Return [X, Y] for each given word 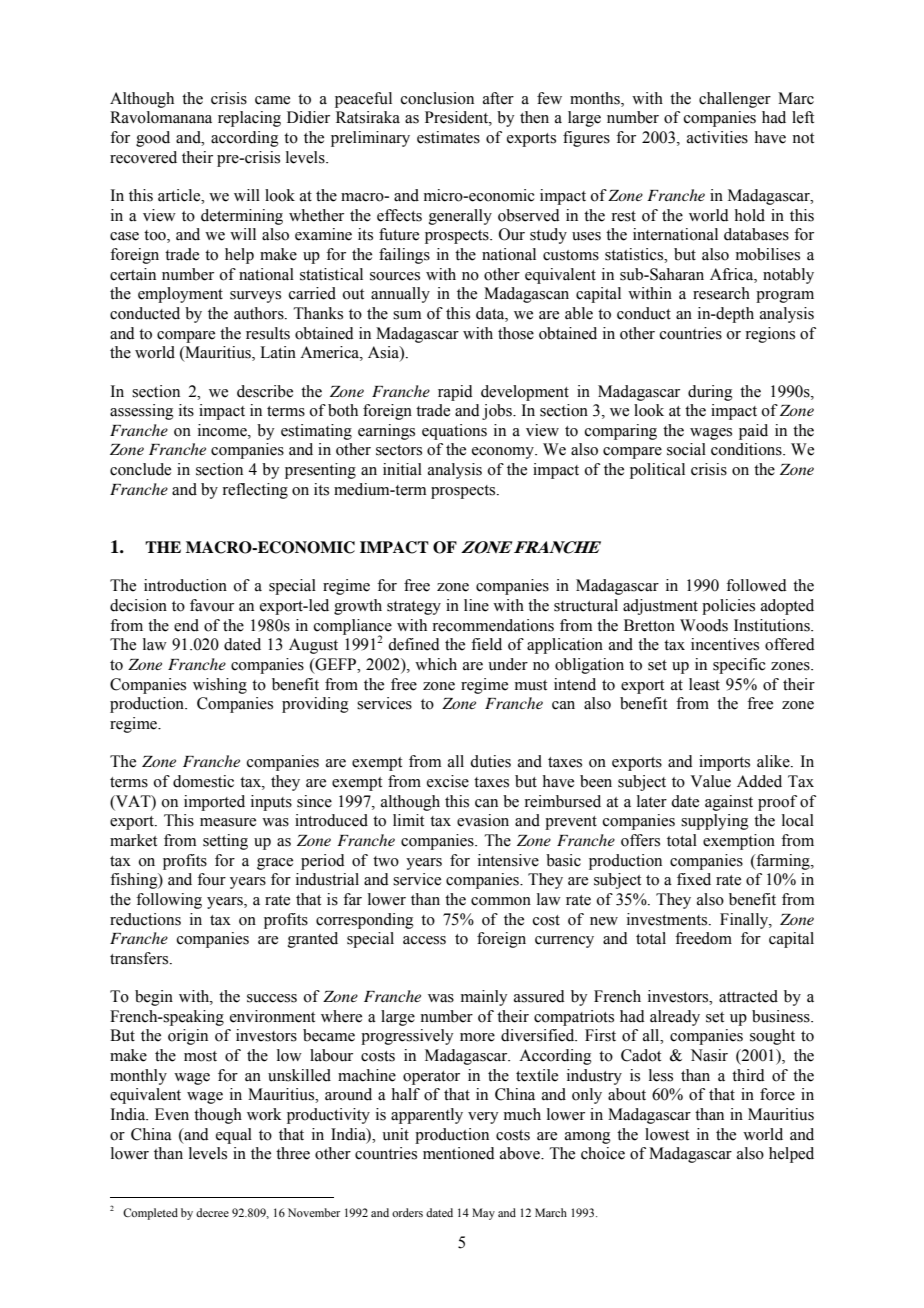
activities [717, 137]
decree [212, 1212]
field [486, 644]
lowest [667, 1134]
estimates [448, 137]
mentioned [459, 1153]
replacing [249, 119]
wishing [220, 686]
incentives [725, 644]
